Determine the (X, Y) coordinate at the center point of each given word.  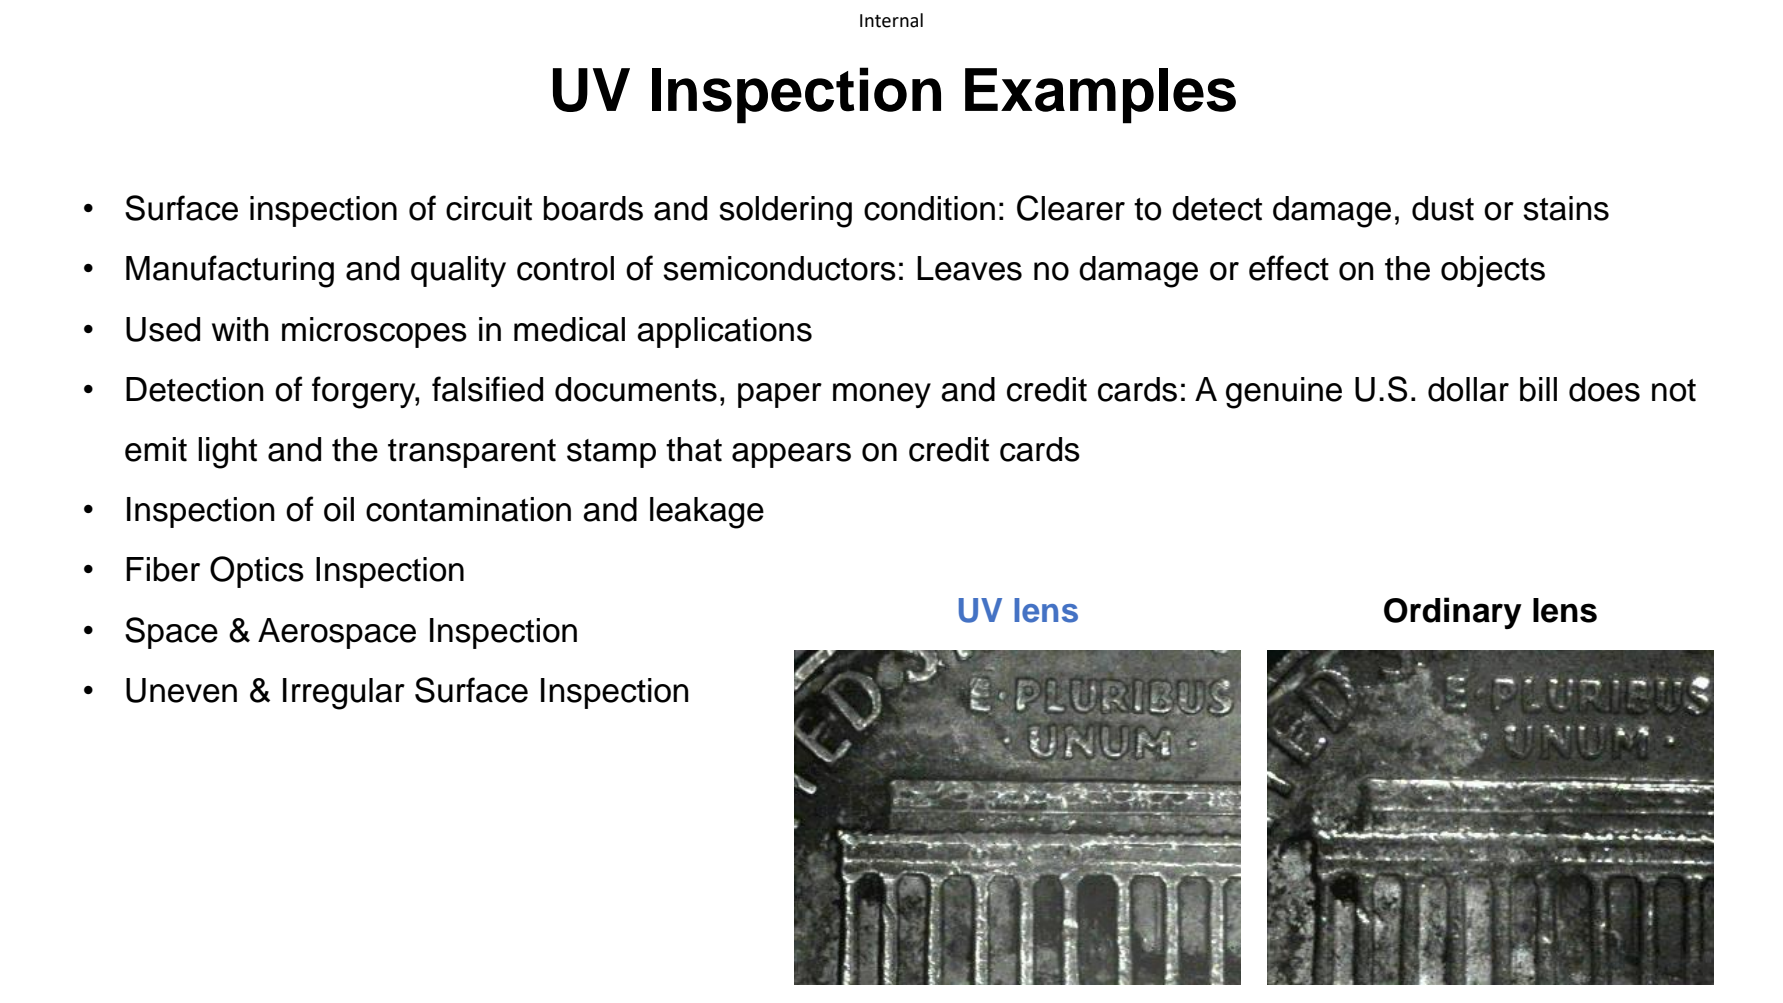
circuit (489, 208)
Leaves (969, 268)
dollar (1468, 389)
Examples (1100, 96)
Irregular (344, 694)
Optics (257, 572)
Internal (891, 20)
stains (1566, 208)
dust (1443, 208)
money (882, 395)
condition (929, 208)
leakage (707, 513)
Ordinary (1453, 613)
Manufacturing (230, 271)
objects (1493, 271)
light (227, 453)
